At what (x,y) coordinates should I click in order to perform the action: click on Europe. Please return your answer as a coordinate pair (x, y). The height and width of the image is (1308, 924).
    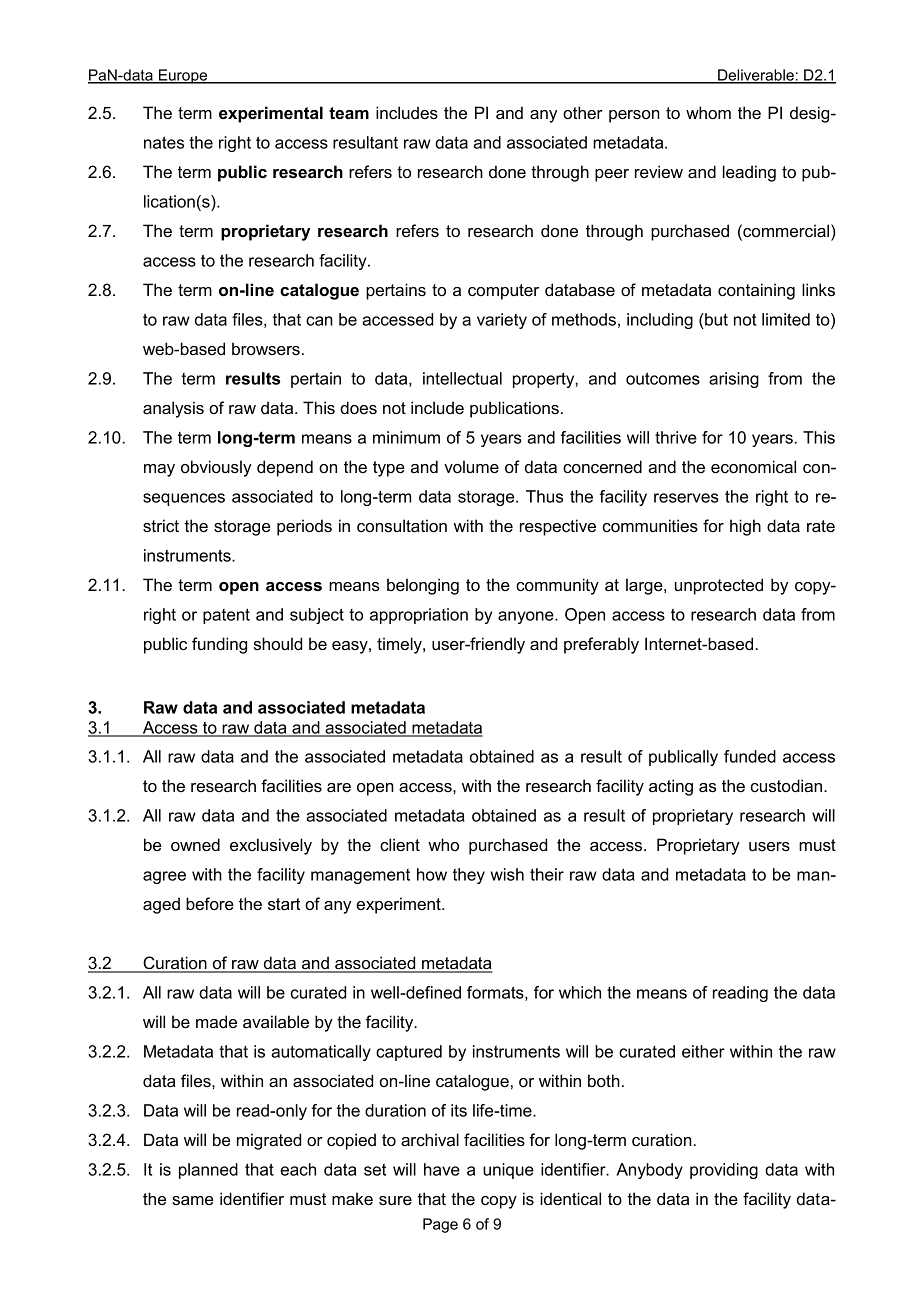
    Looking at the image, I should click on (183, 76).
